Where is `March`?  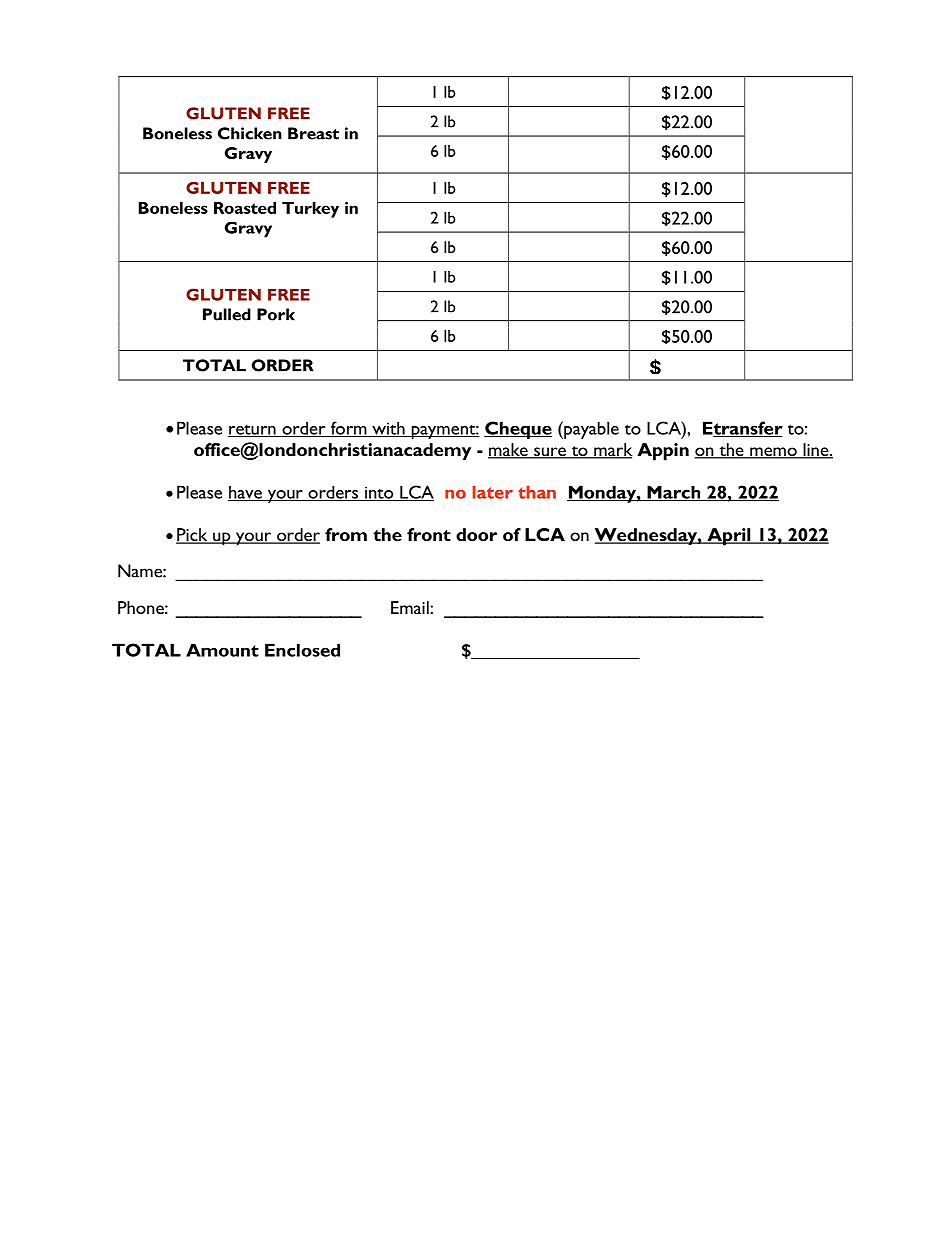 March is located at coordinates (674, 493).
